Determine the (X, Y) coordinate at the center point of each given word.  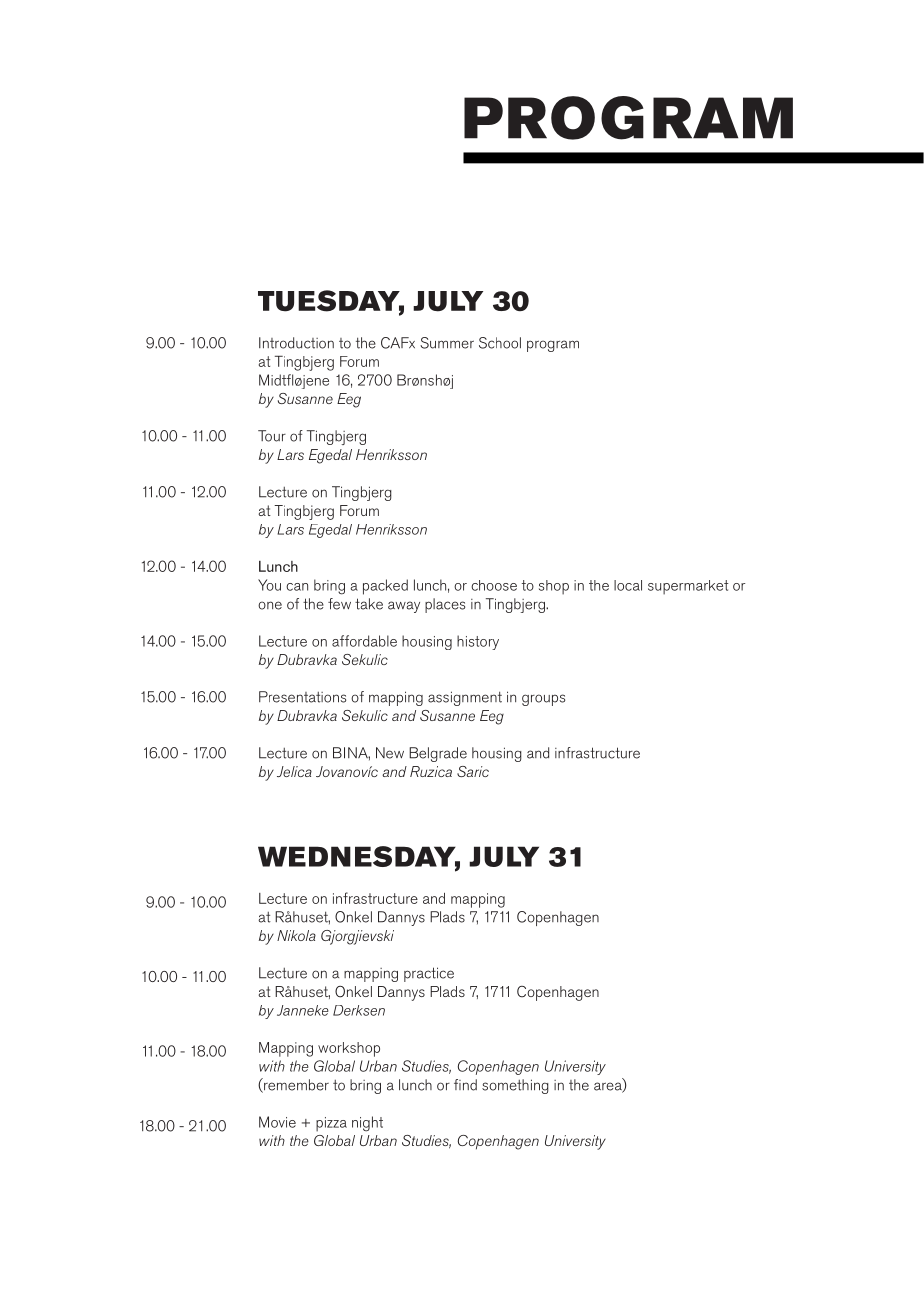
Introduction (296, 343)
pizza (331, 1124)
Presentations (302, 697)
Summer (447, 343)
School (500, 343)
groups (543, 700)
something (515, 1086)
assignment (465, 698)
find (465, 1085)
